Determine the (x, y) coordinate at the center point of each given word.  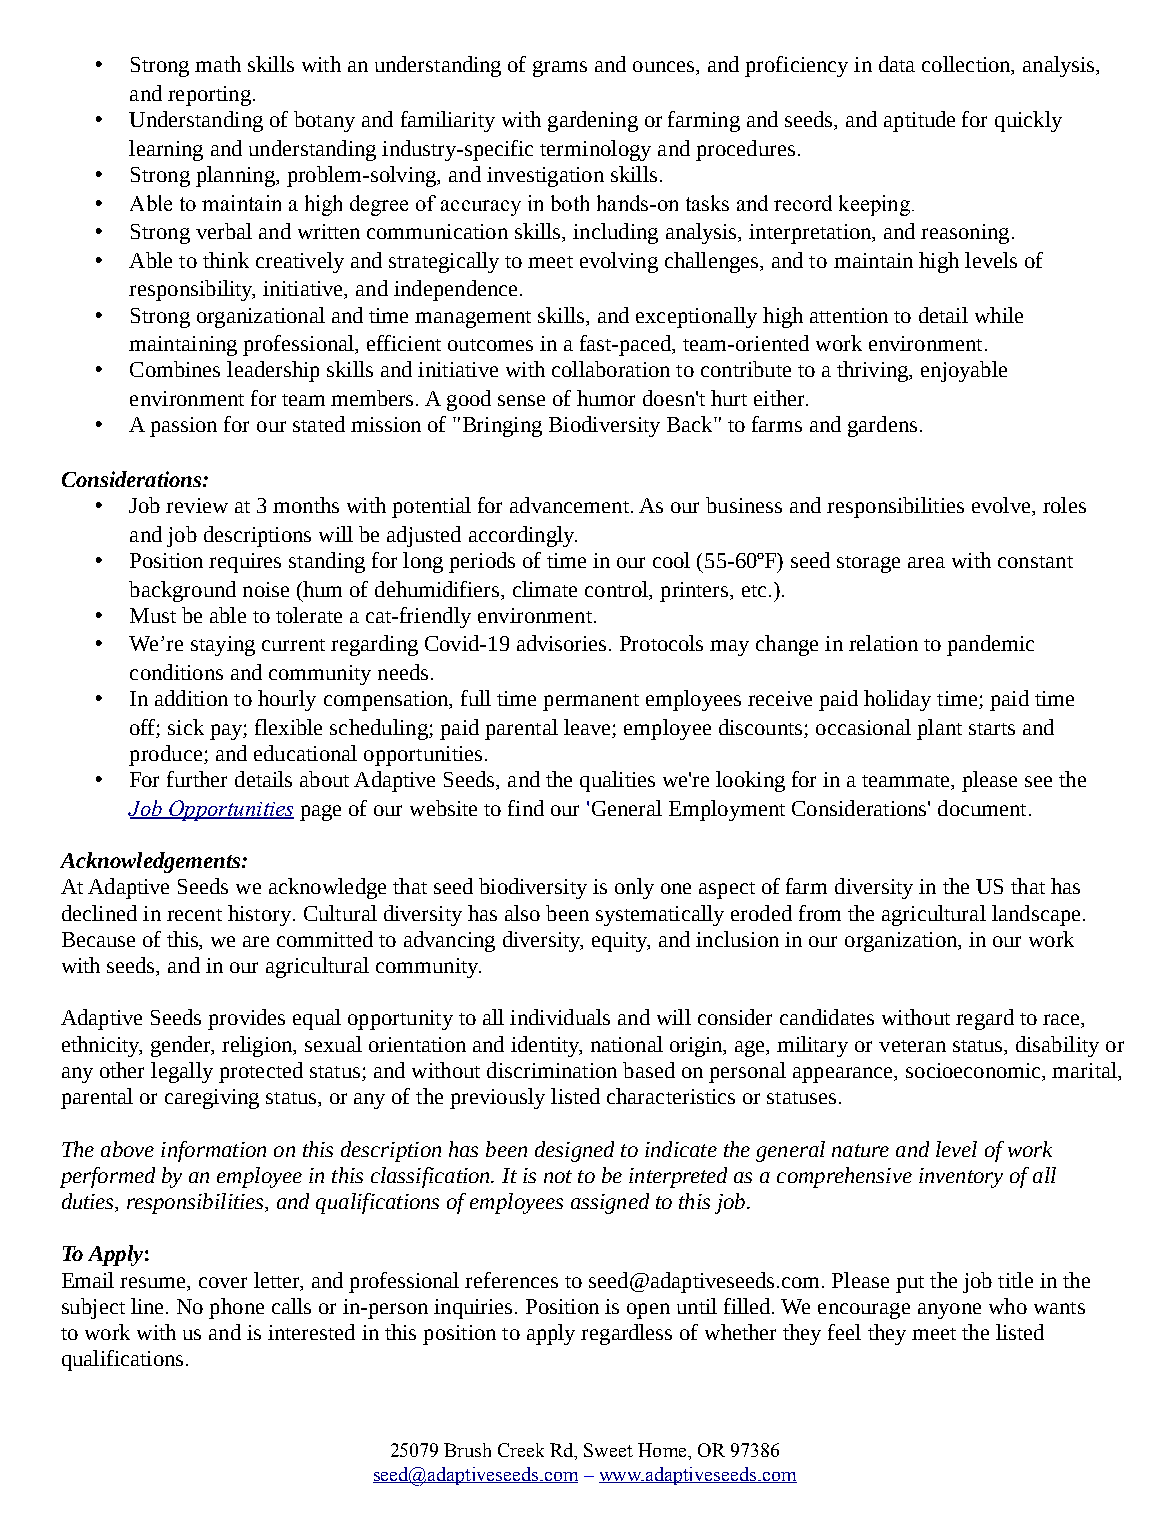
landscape (1036, 915)
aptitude (919, 121)
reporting (209, 96)
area (926, 562)
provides (246, 1019)
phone (236, 1308)
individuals (560, 1017)
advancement (569, 505)
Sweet (608, 1450)
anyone (949, 1311)
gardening (593, 121)
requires (245, 563)
